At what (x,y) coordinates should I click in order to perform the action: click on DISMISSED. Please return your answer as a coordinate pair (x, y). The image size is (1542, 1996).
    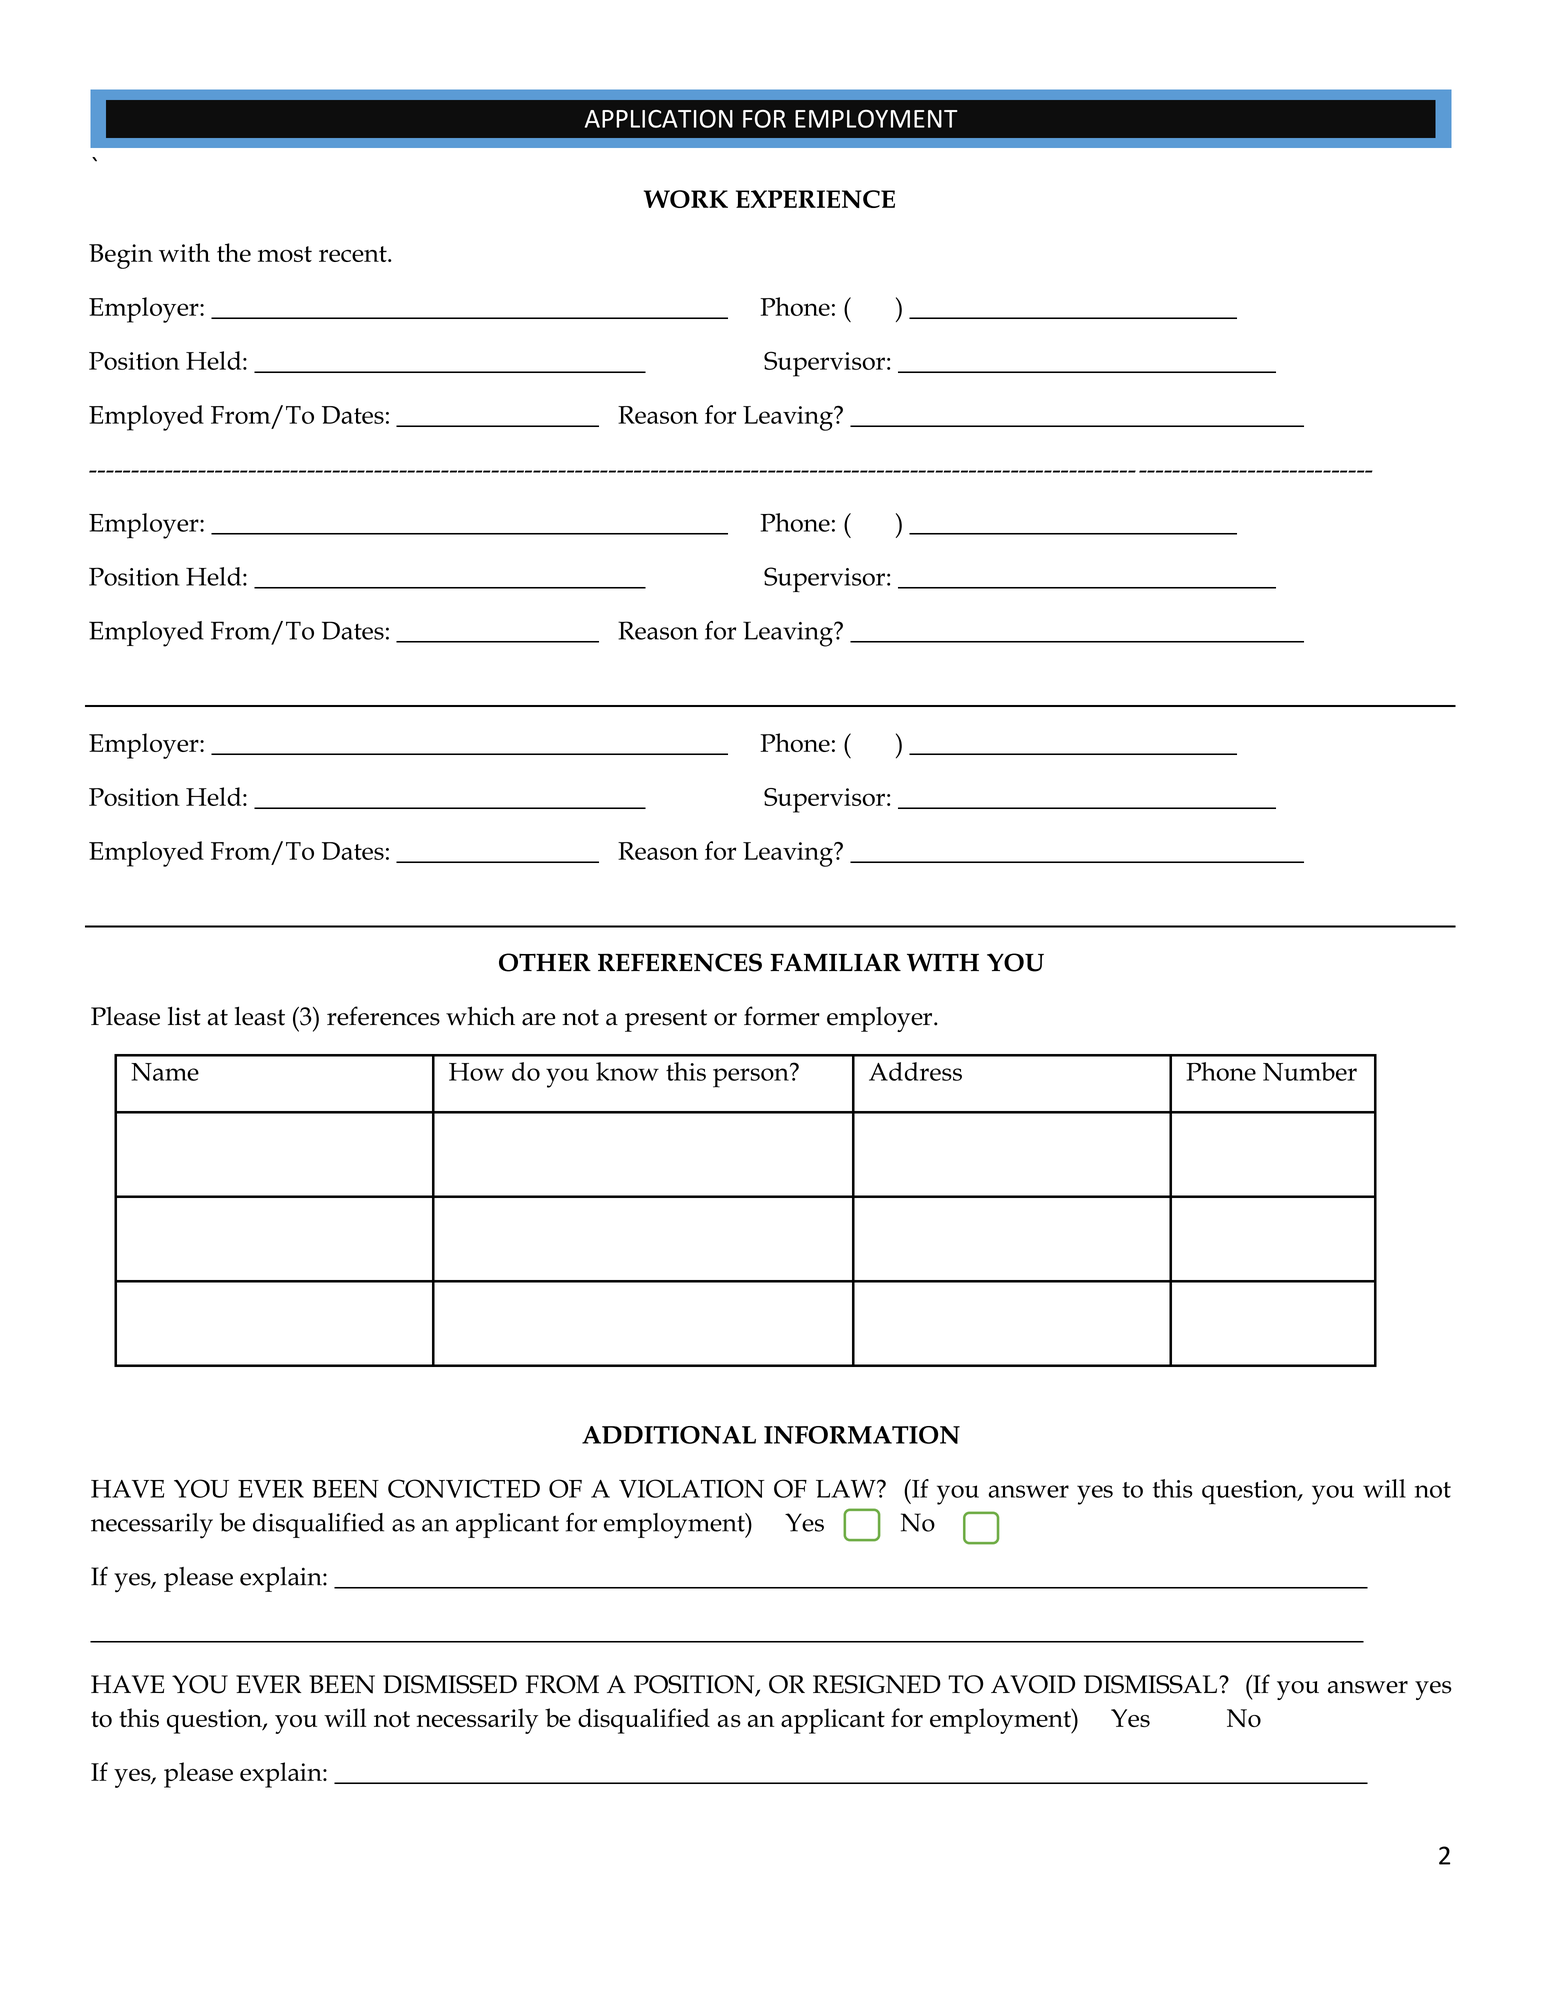
    Looking at the image, I should click on (450, 1684).
